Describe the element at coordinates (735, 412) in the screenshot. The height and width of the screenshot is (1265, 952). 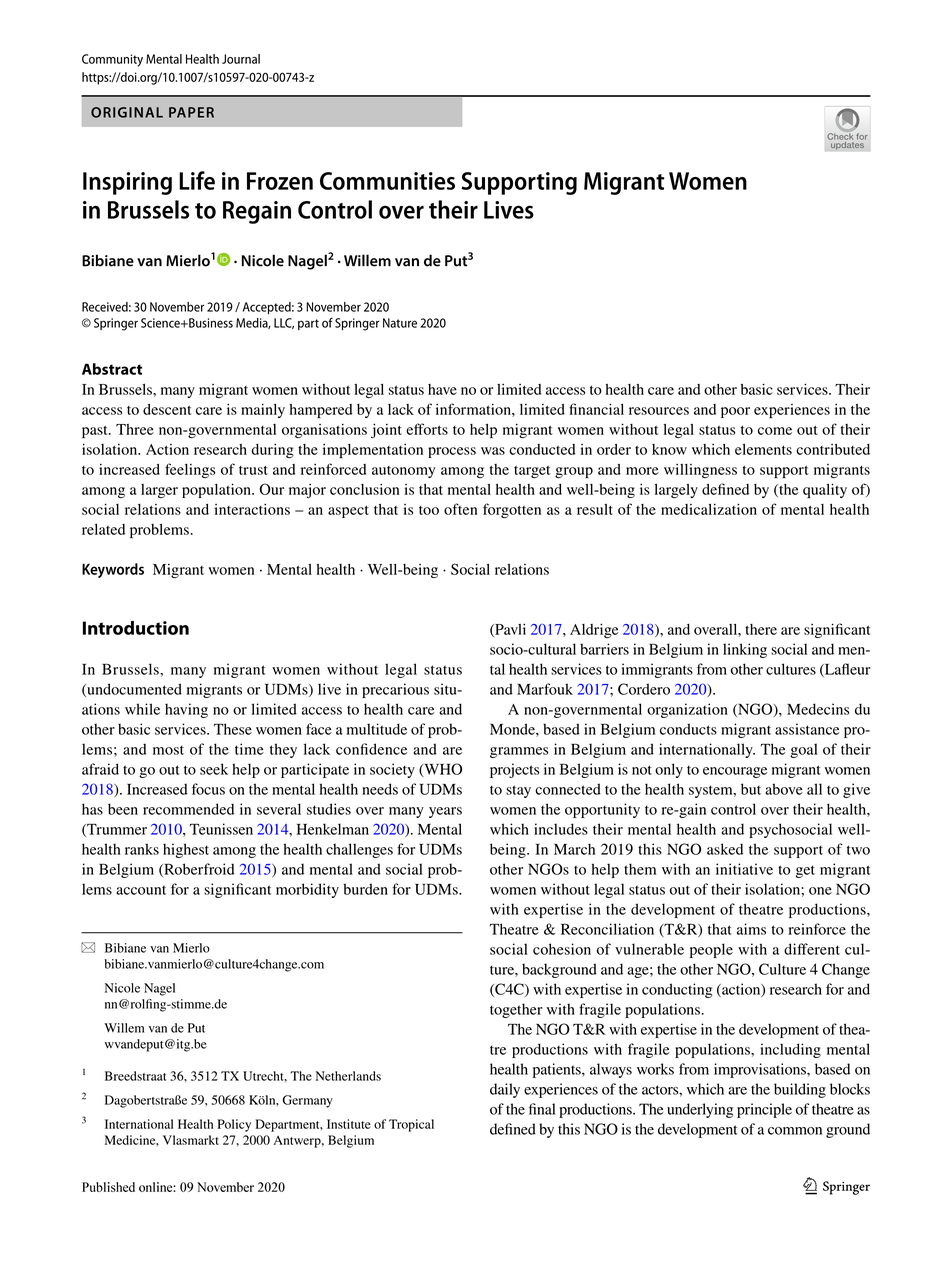
I see `poor` at that location.
